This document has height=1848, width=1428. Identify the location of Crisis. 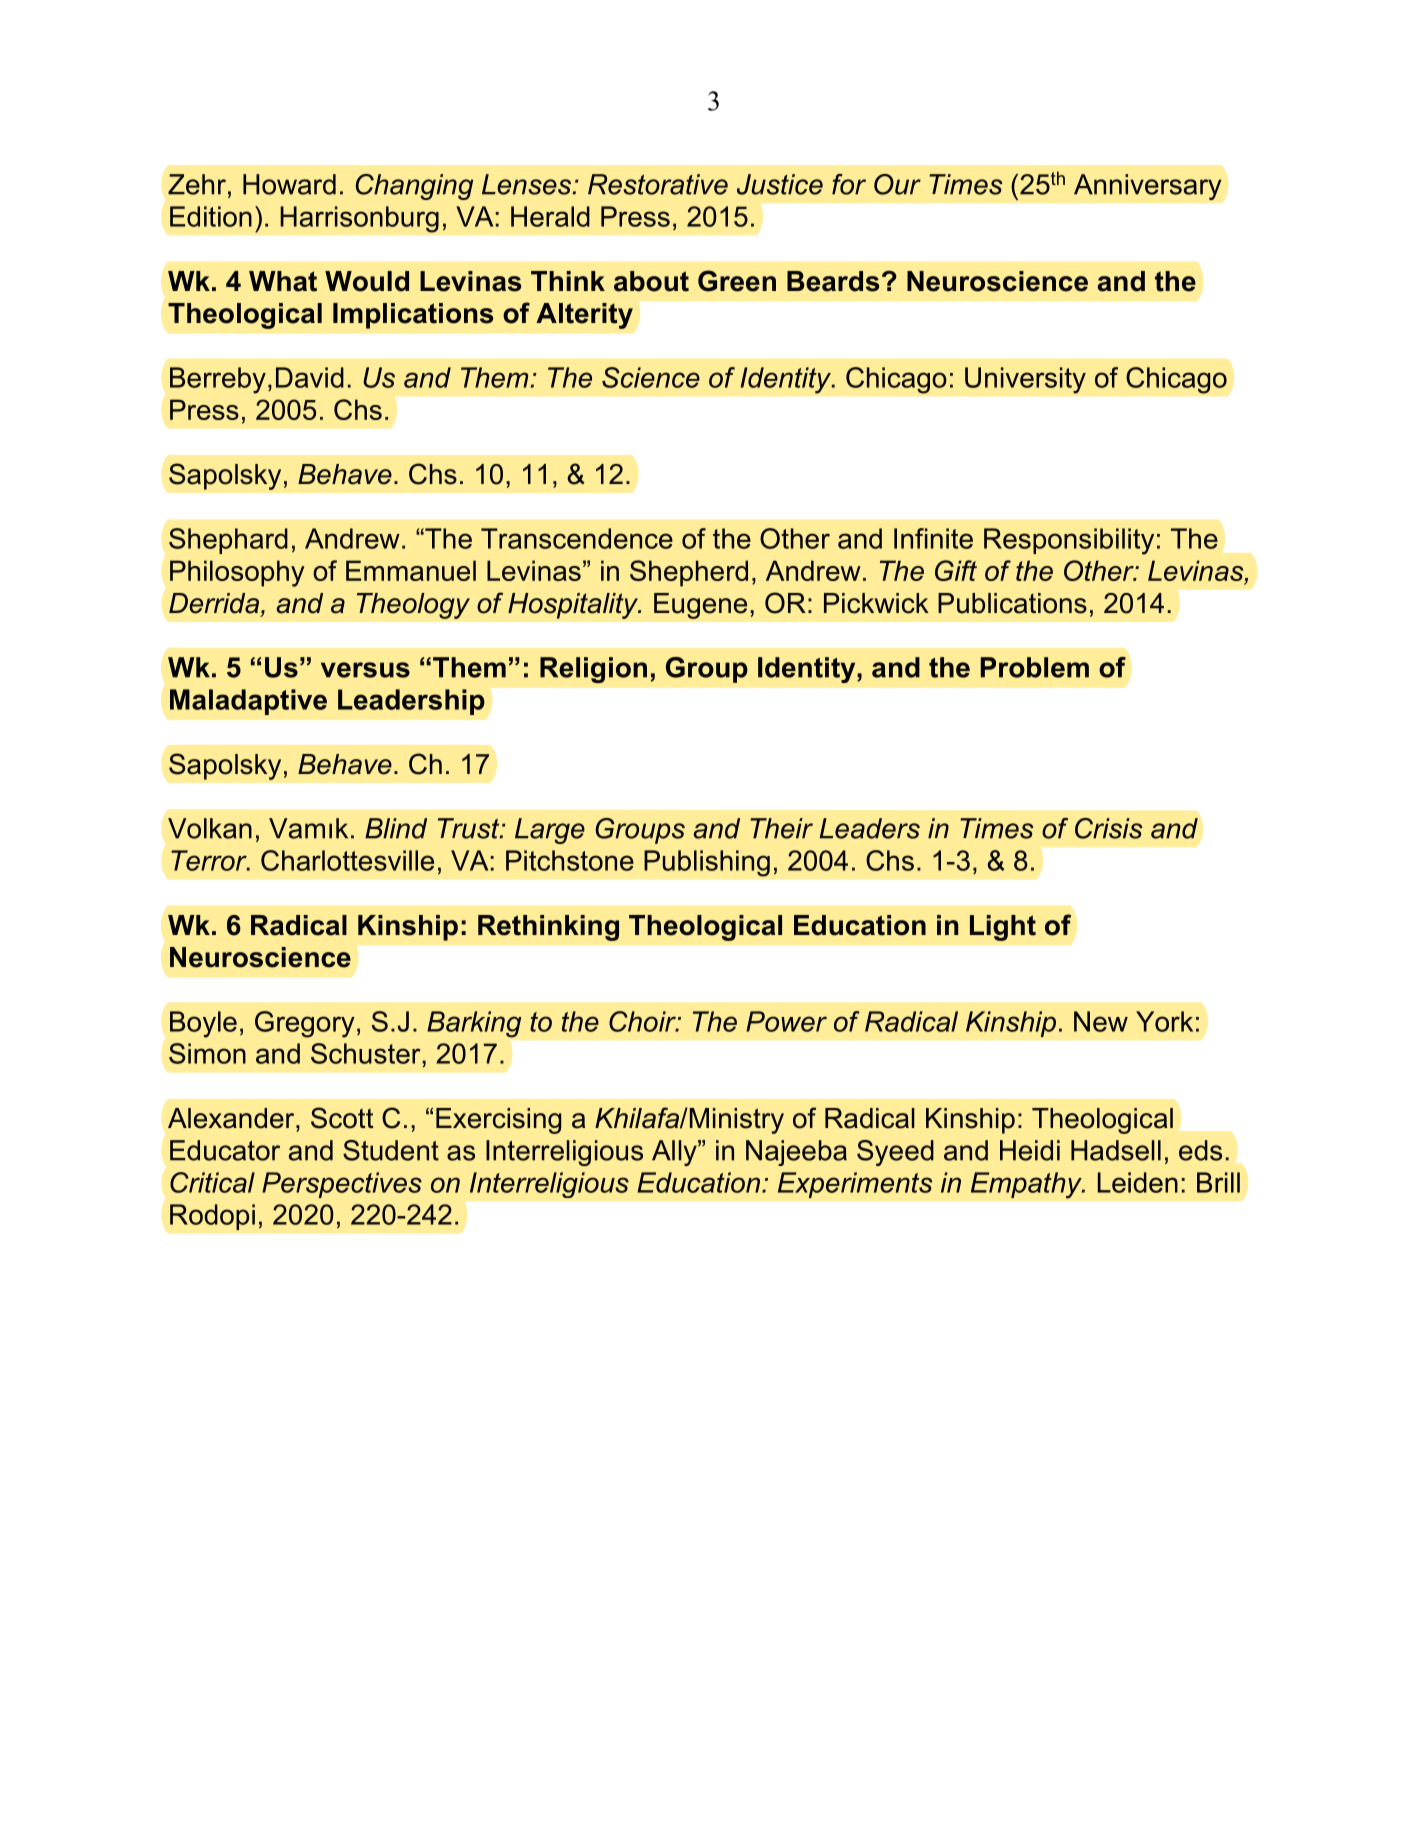
(1109, 828).
